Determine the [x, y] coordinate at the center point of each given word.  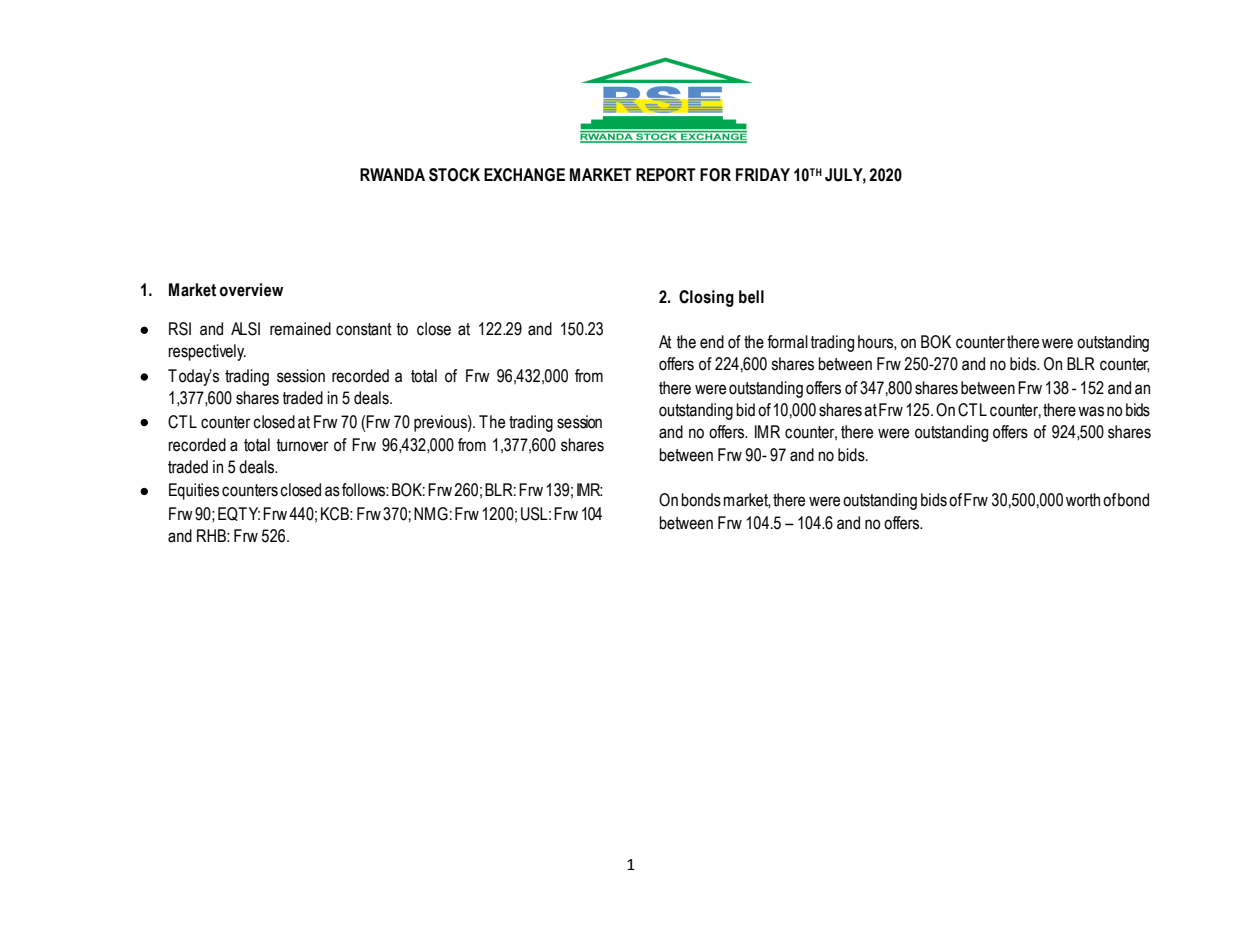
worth [1083, 500]
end [712, 342]
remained [300, 329]
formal [787, 342]
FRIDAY [763, 174]
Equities [194, 491]
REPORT [666, 175]
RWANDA [392, 174]
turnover [303, 445]
